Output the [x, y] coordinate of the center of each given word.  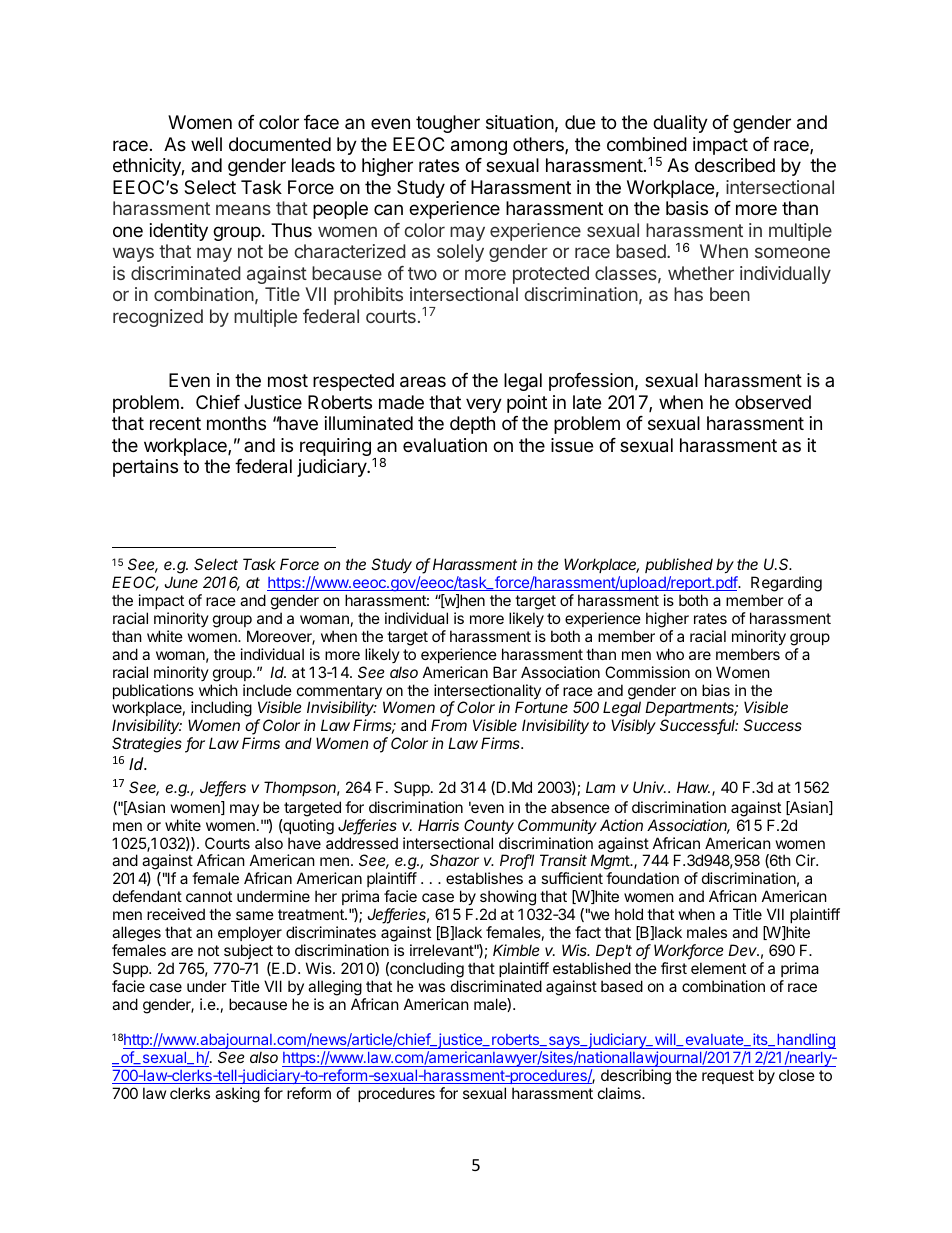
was [432, 987]
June [181, 582]
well [206, 144]
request [728, 1077]
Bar [505, 672]
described [735, 165]
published [679, 565]
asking [237, 1095]
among [479, 147]
